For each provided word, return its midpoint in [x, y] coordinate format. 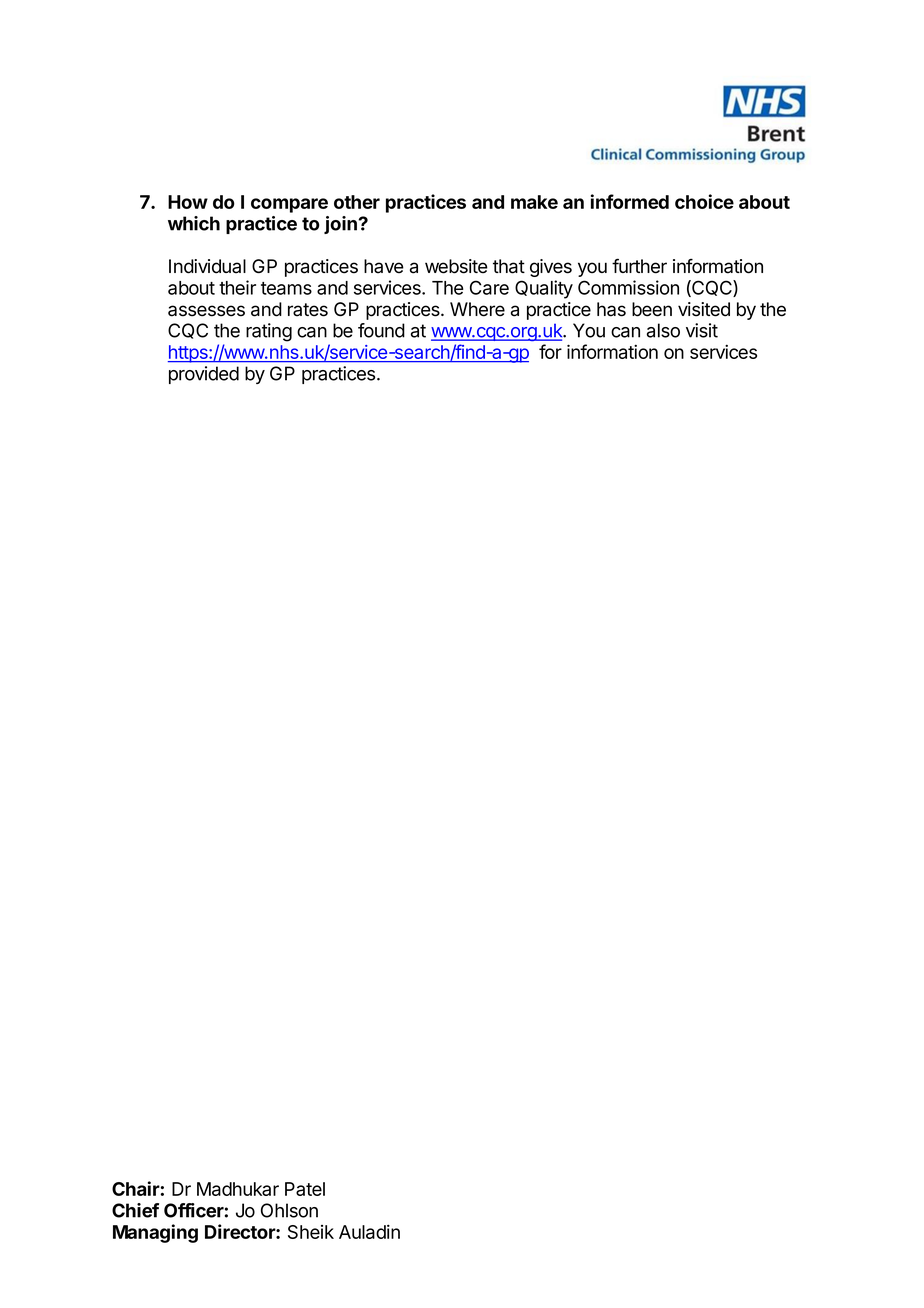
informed [630, 201]
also [663, 330]
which [194, 223]
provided [204, 375]
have [384, 266]
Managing [155, 1233]
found [381, 330]
